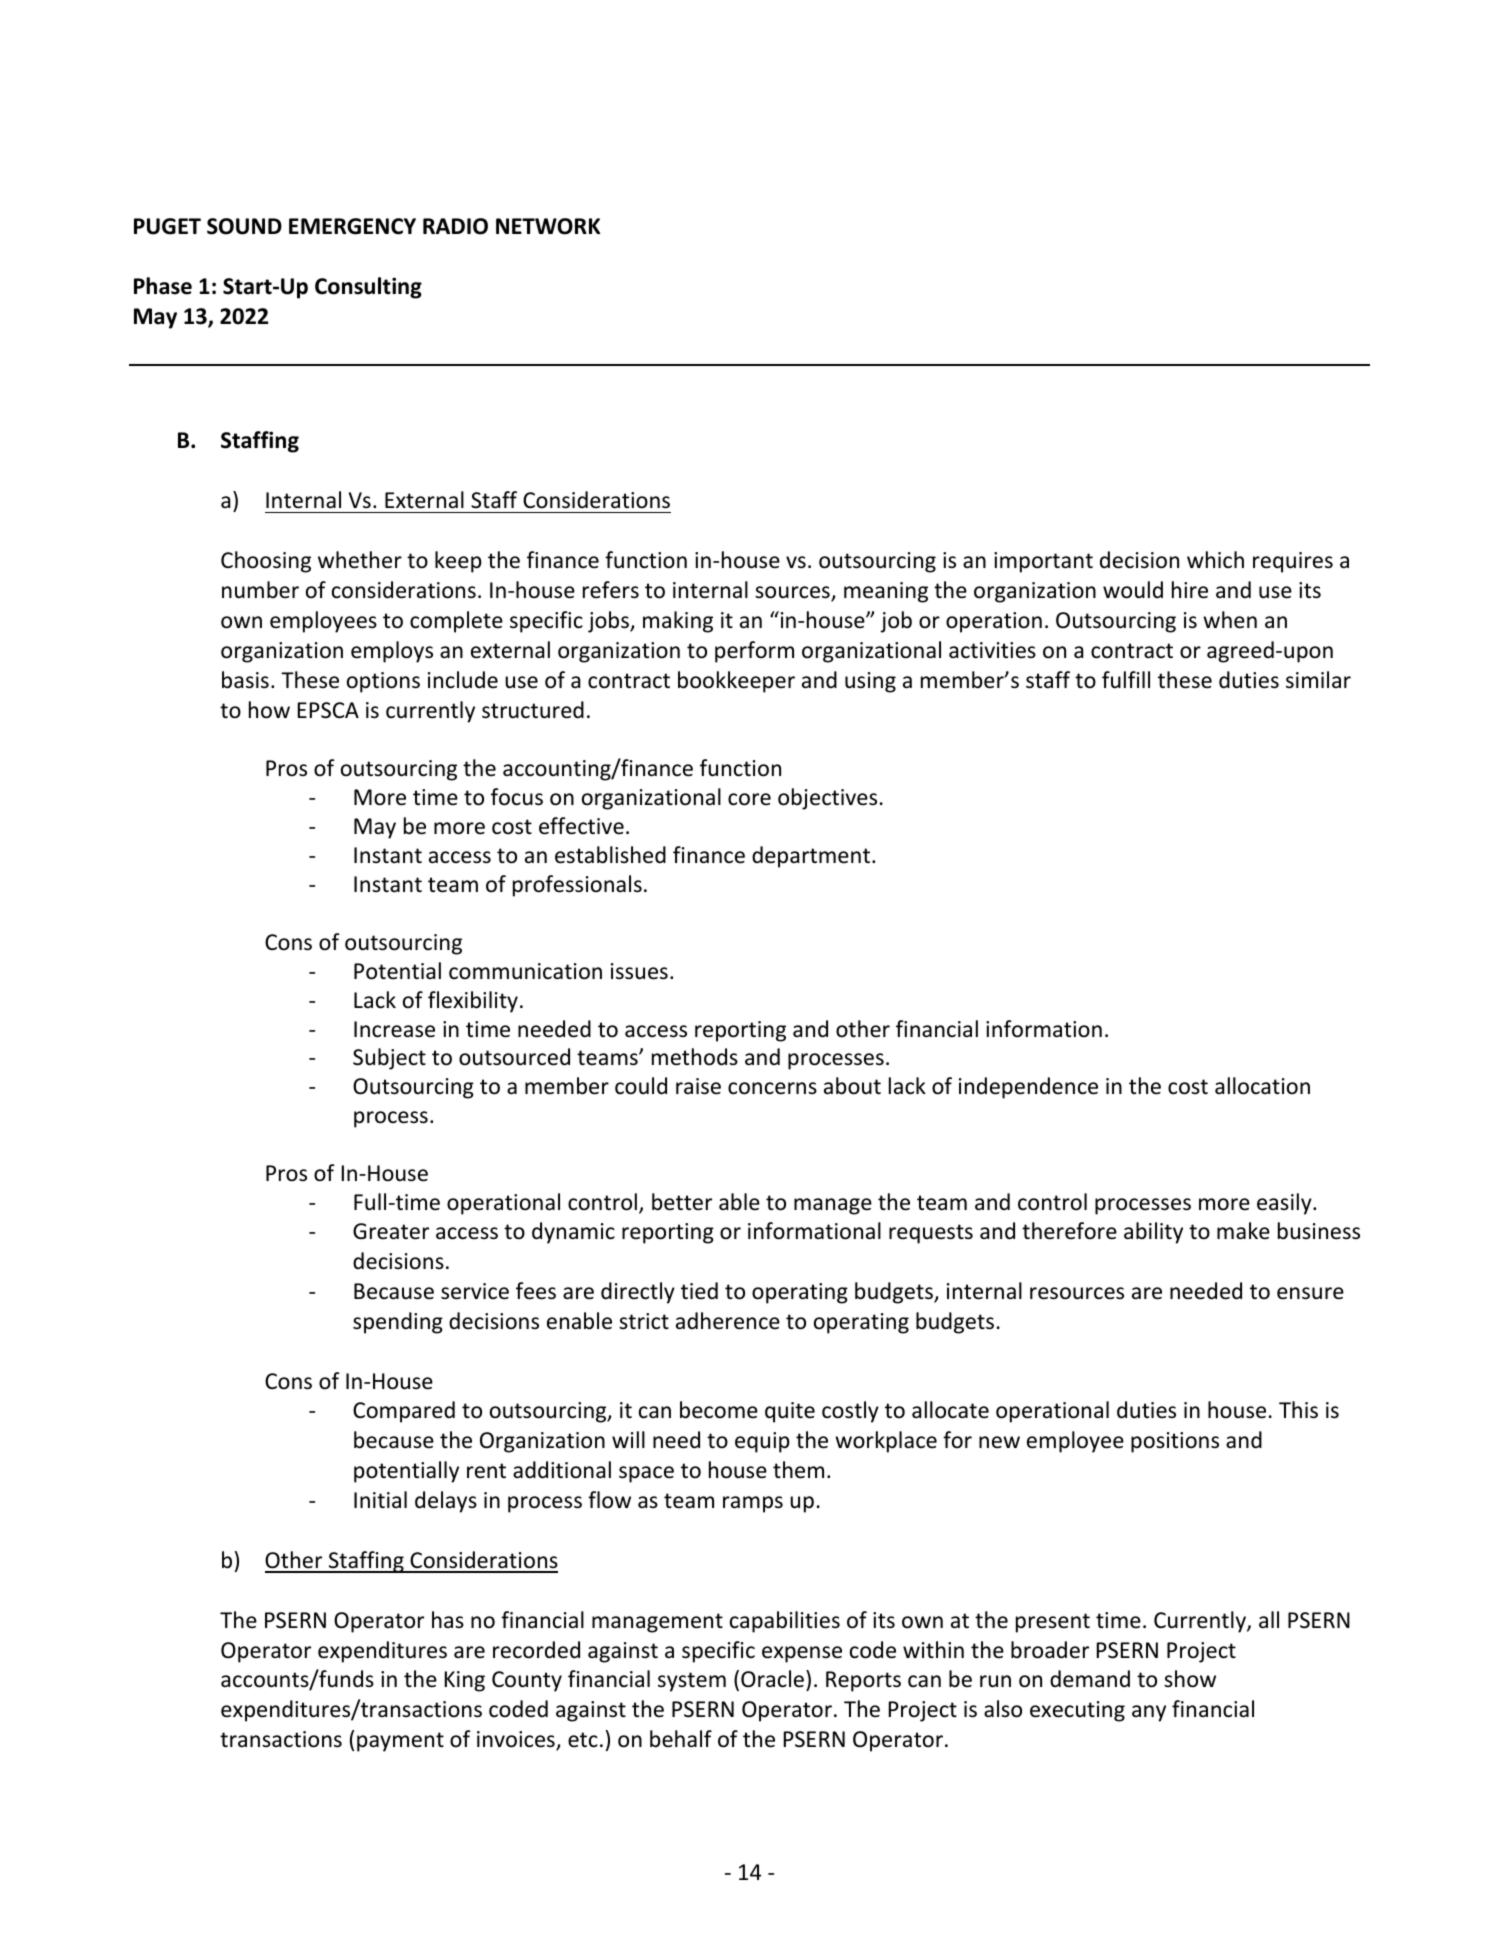 This screenshot has height=1940, width=1499. Describe the element at coordinates (1153, 1233) in the screenshot. I see `ability` at that location.
